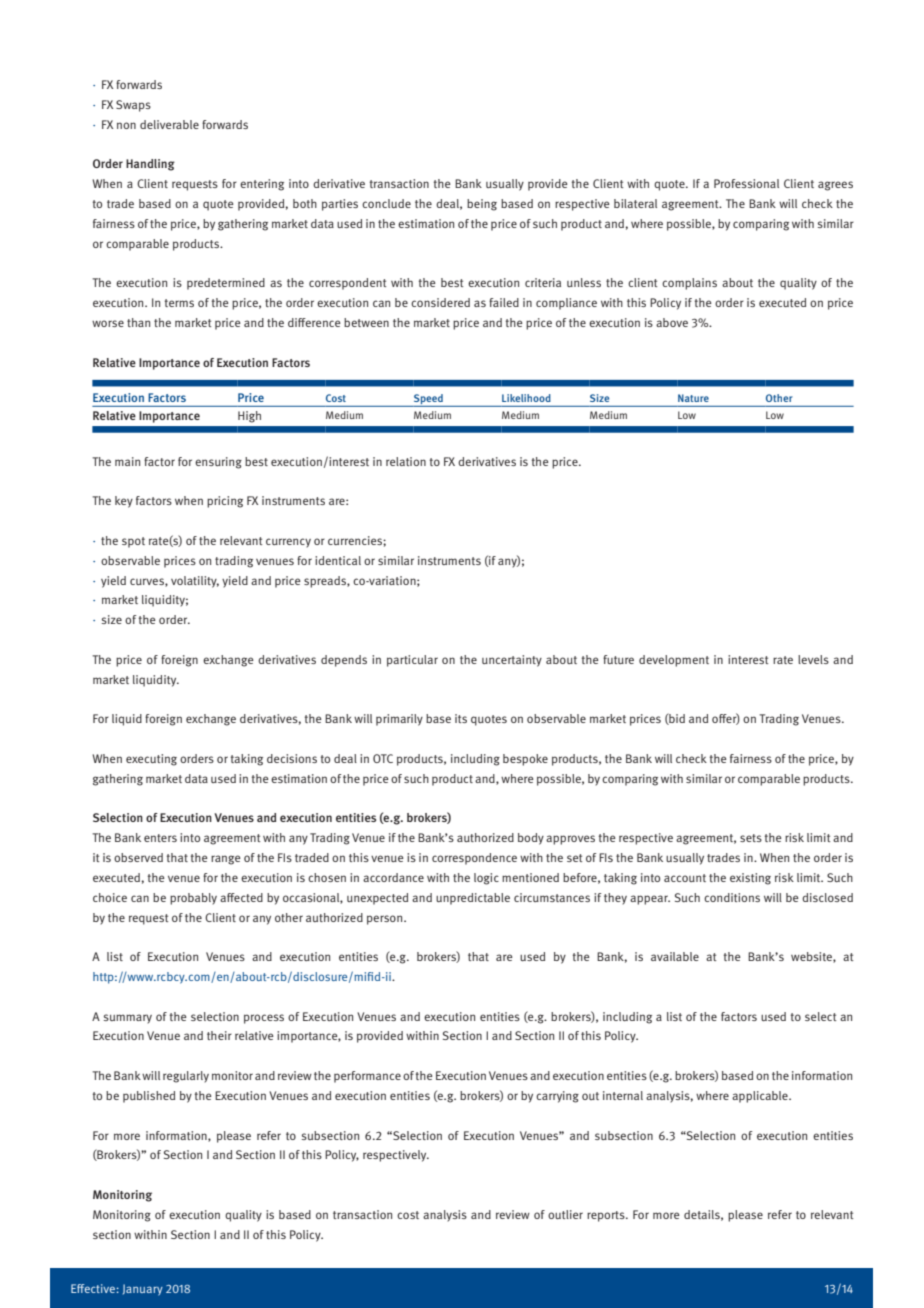 The image size is (924, 1308). Describe the element at coordinates (218, 463) in the screenshot. I see `ensuring` at that location.
